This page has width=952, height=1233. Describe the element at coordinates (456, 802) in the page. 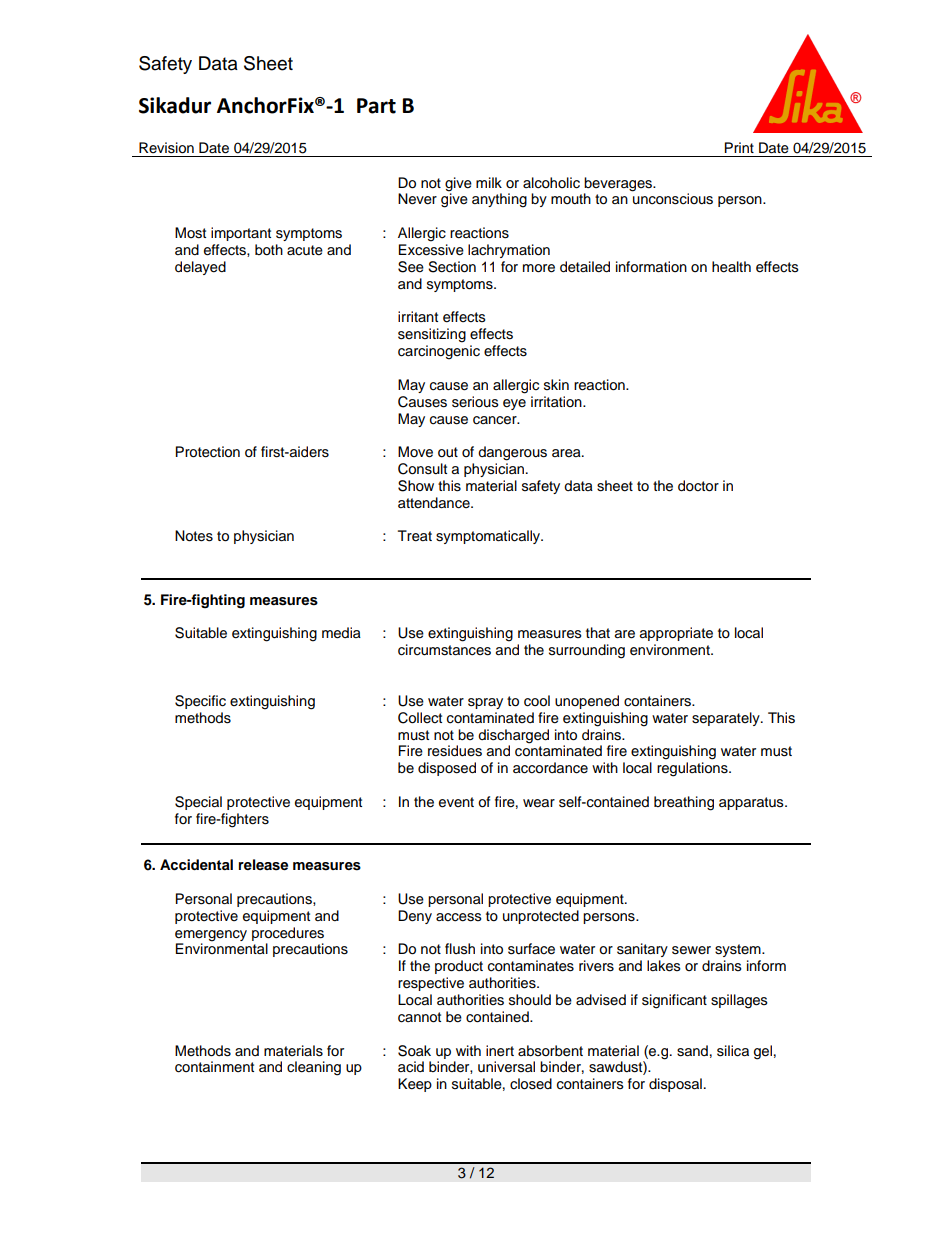

I see `event` at that location.
